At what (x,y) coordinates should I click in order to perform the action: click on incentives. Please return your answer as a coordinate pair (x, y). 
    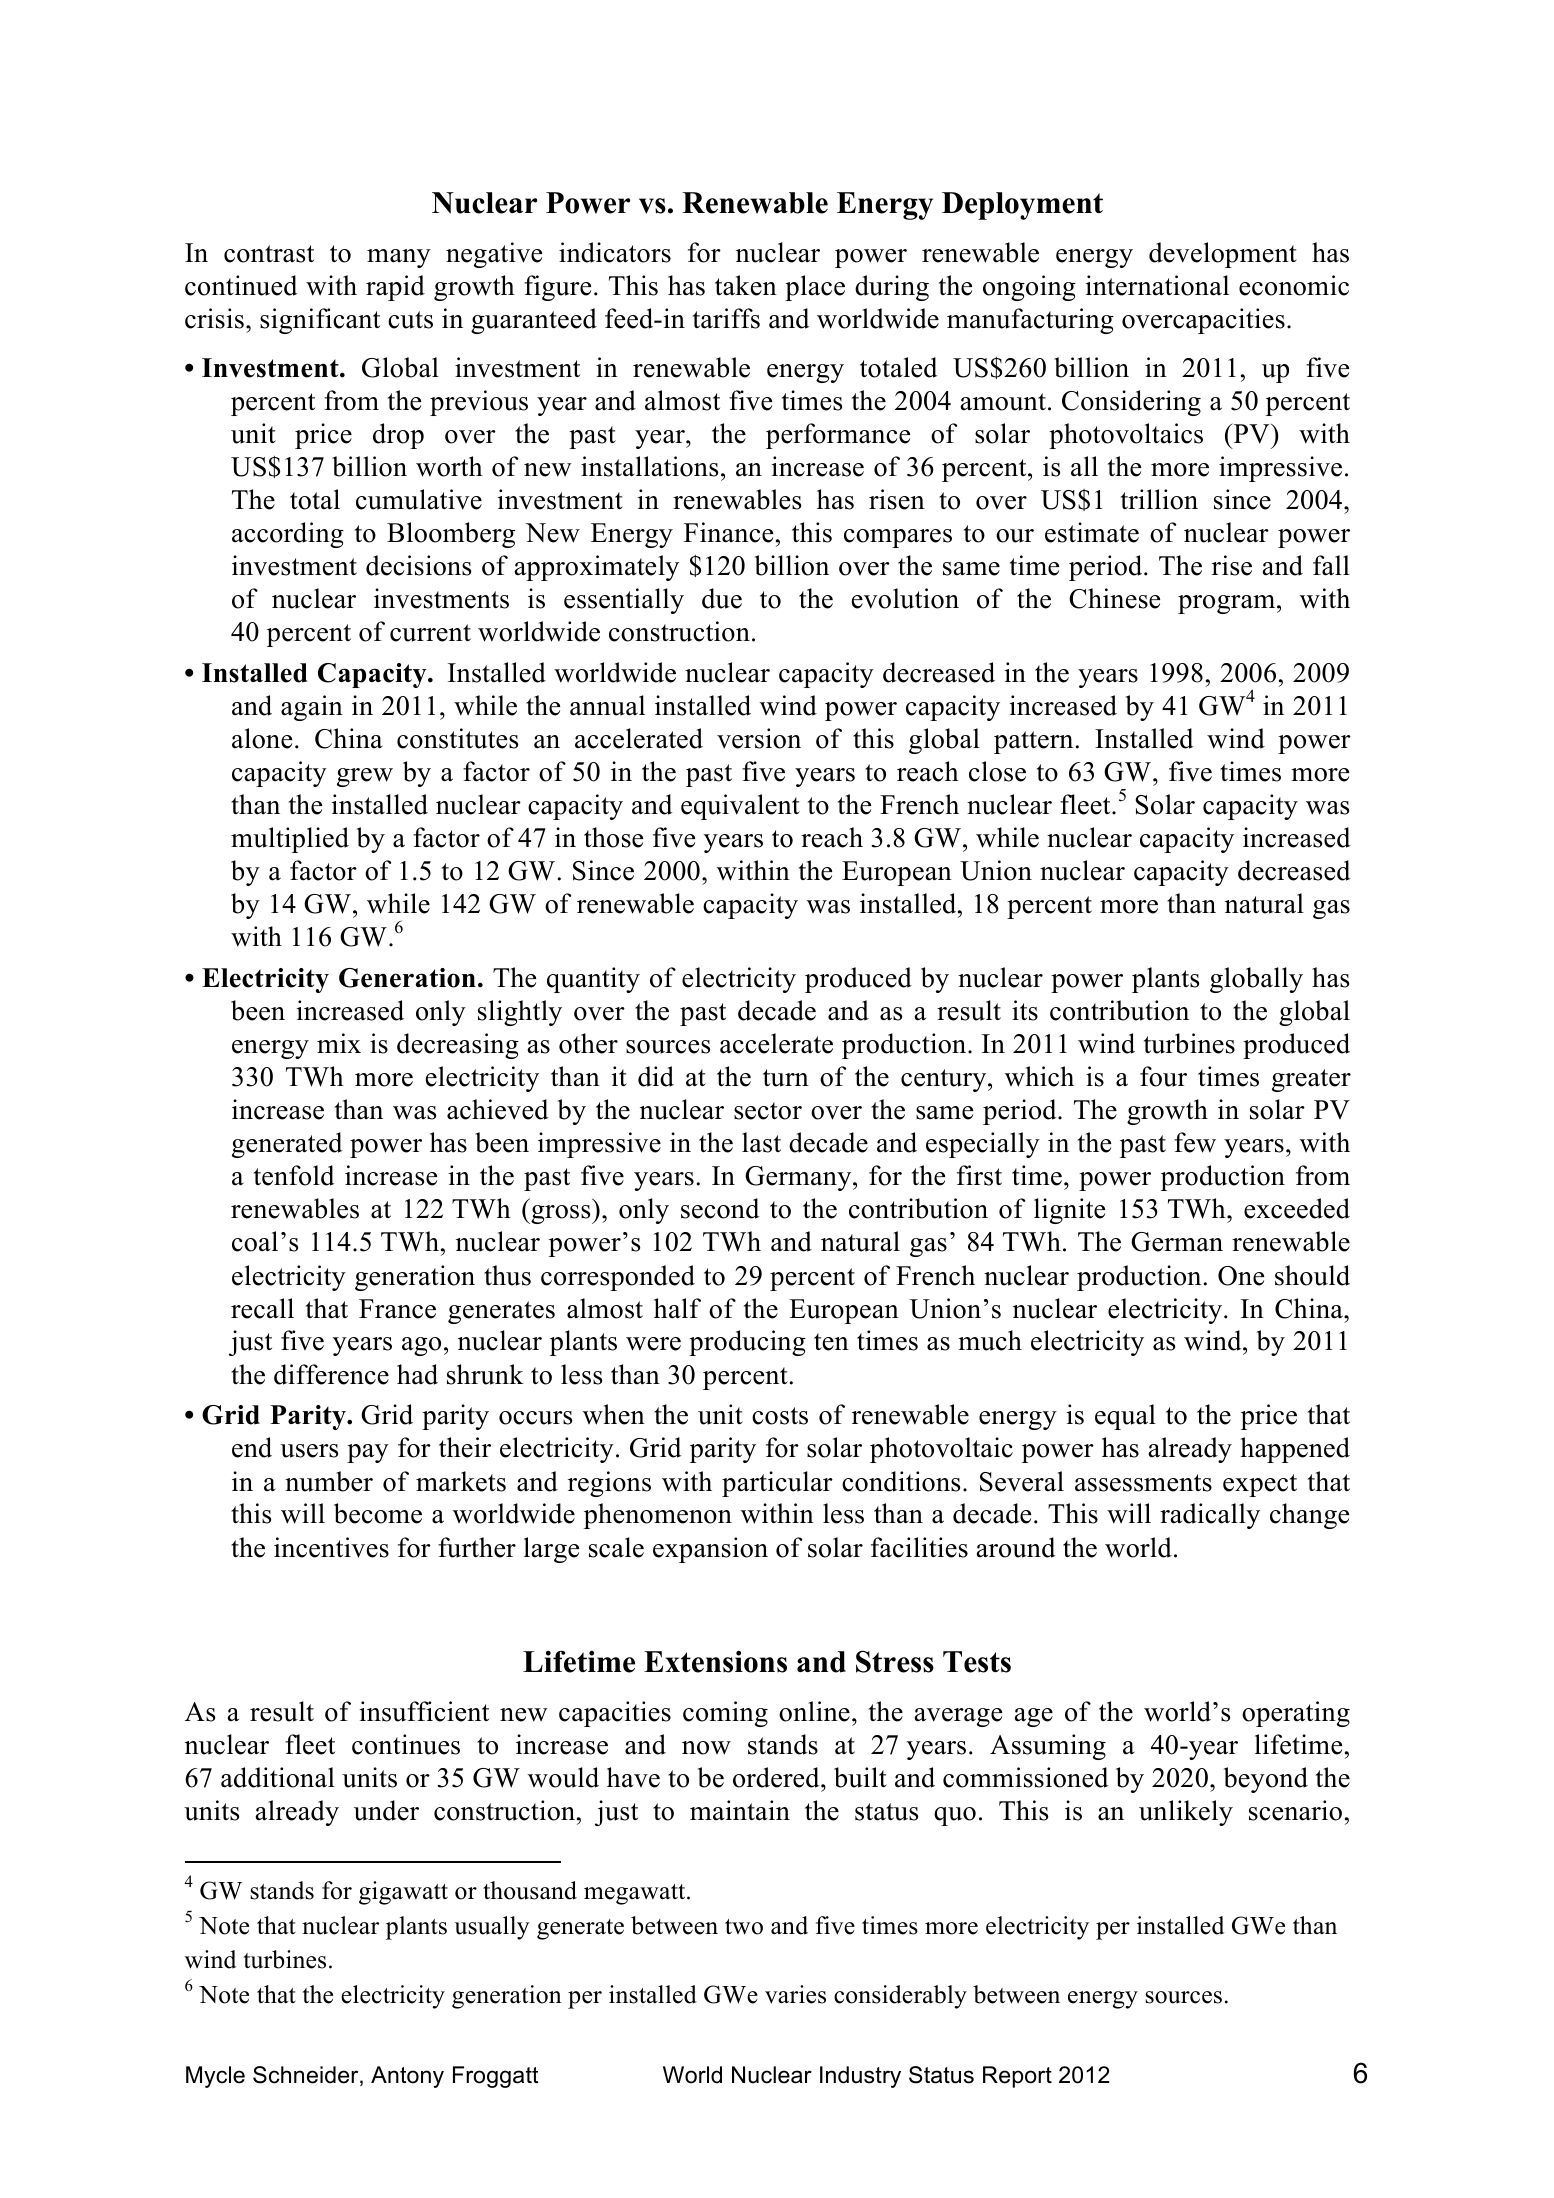
    Looking at the image, I should click on (331, 1547).
